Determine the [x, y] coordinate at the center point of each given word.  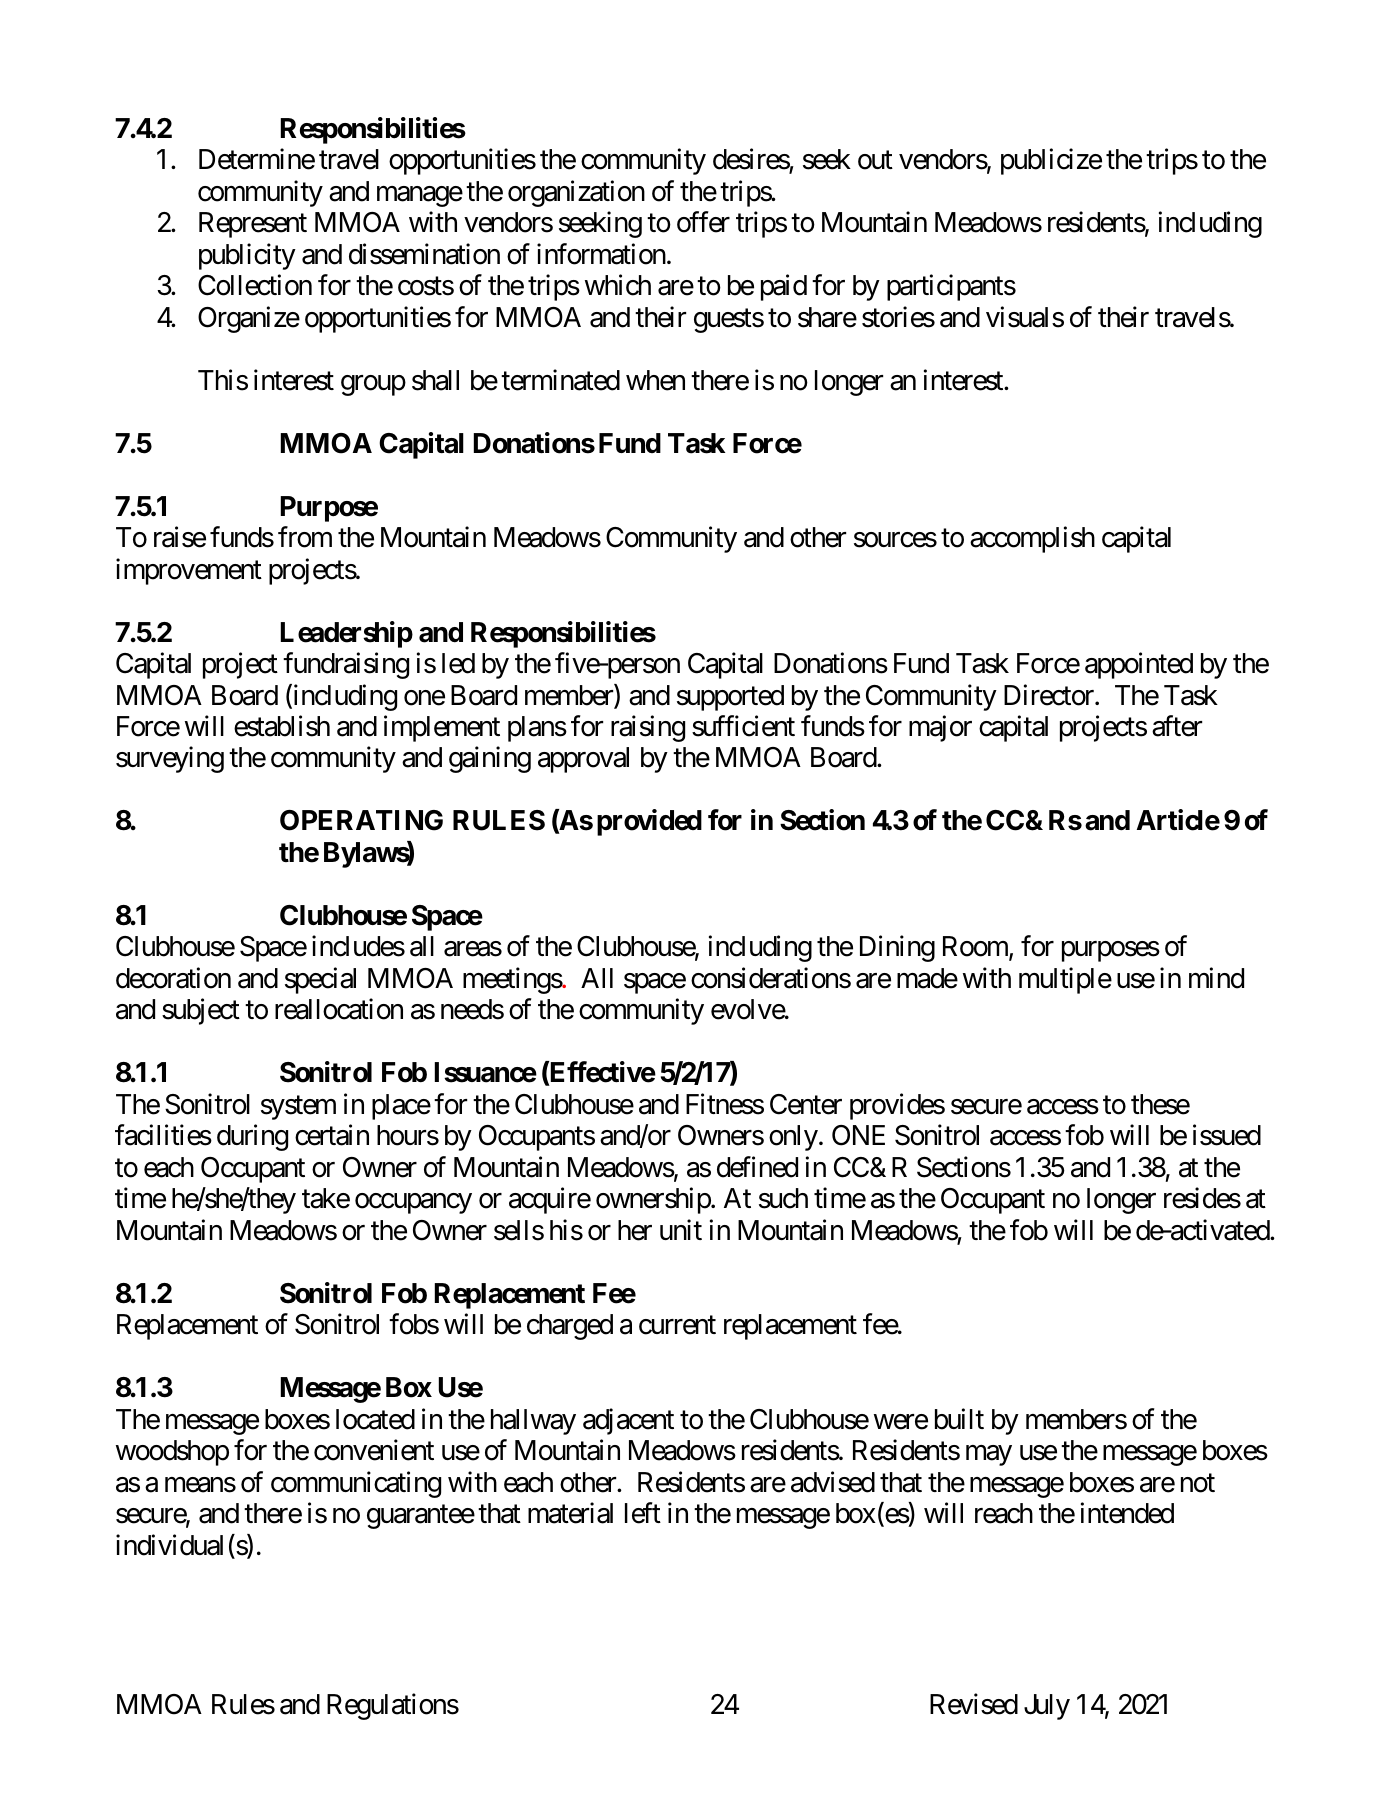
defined [757, 1167]
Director [1050, 695]
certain [332, 1135]
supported [730, 698]
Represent [253, 225]
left [643, 1513]
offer [703, 222]
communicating [356, 1484]
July [1047, 1707]
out [875, 160]
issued [1227, 1135]
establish [282, 726]
